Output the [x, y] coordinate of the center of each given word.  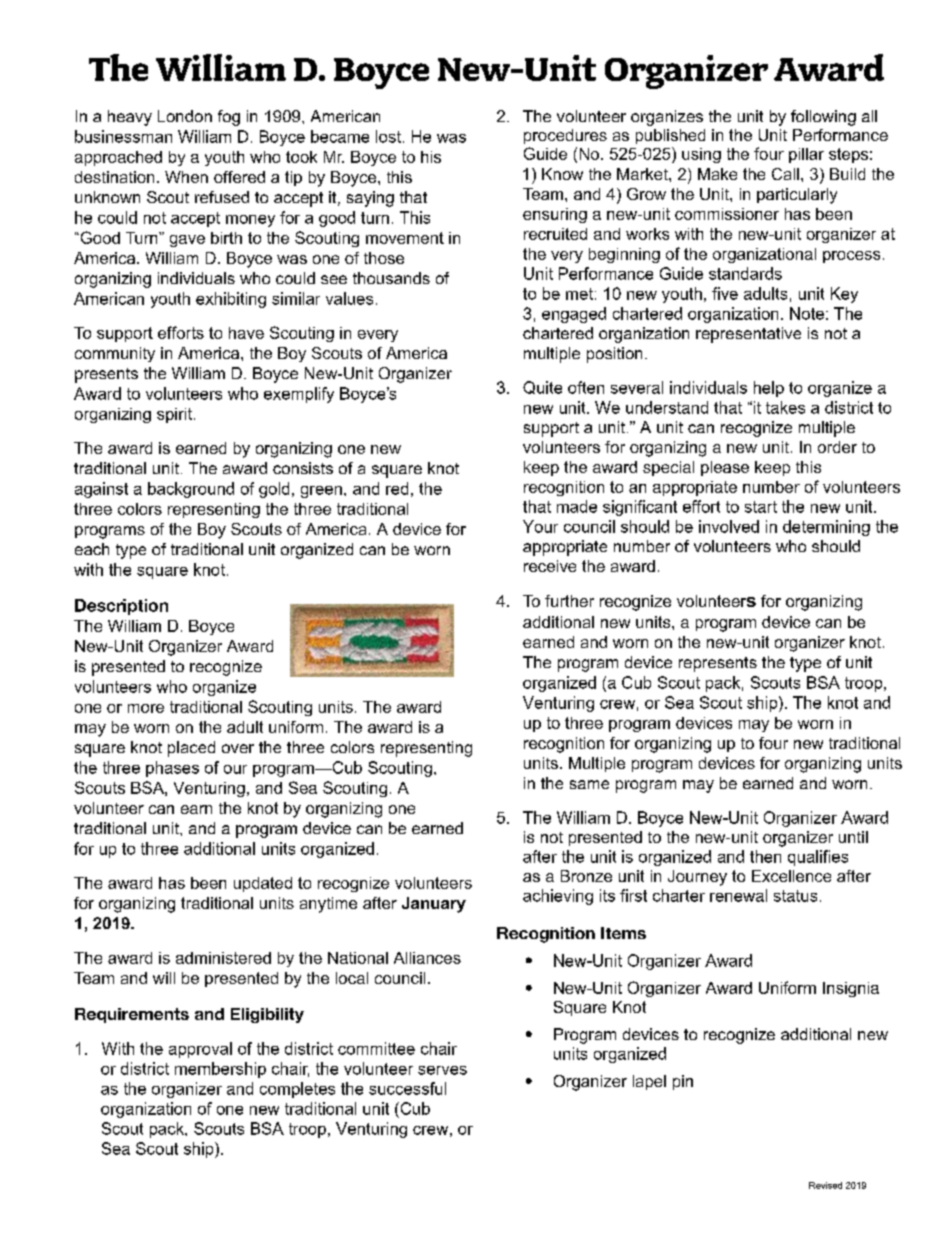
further [569, 601]
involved [729, 526]
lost [388, 136]
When [186, 177]
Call [785, 174]
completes [297, 1090]
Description [121, 607]
